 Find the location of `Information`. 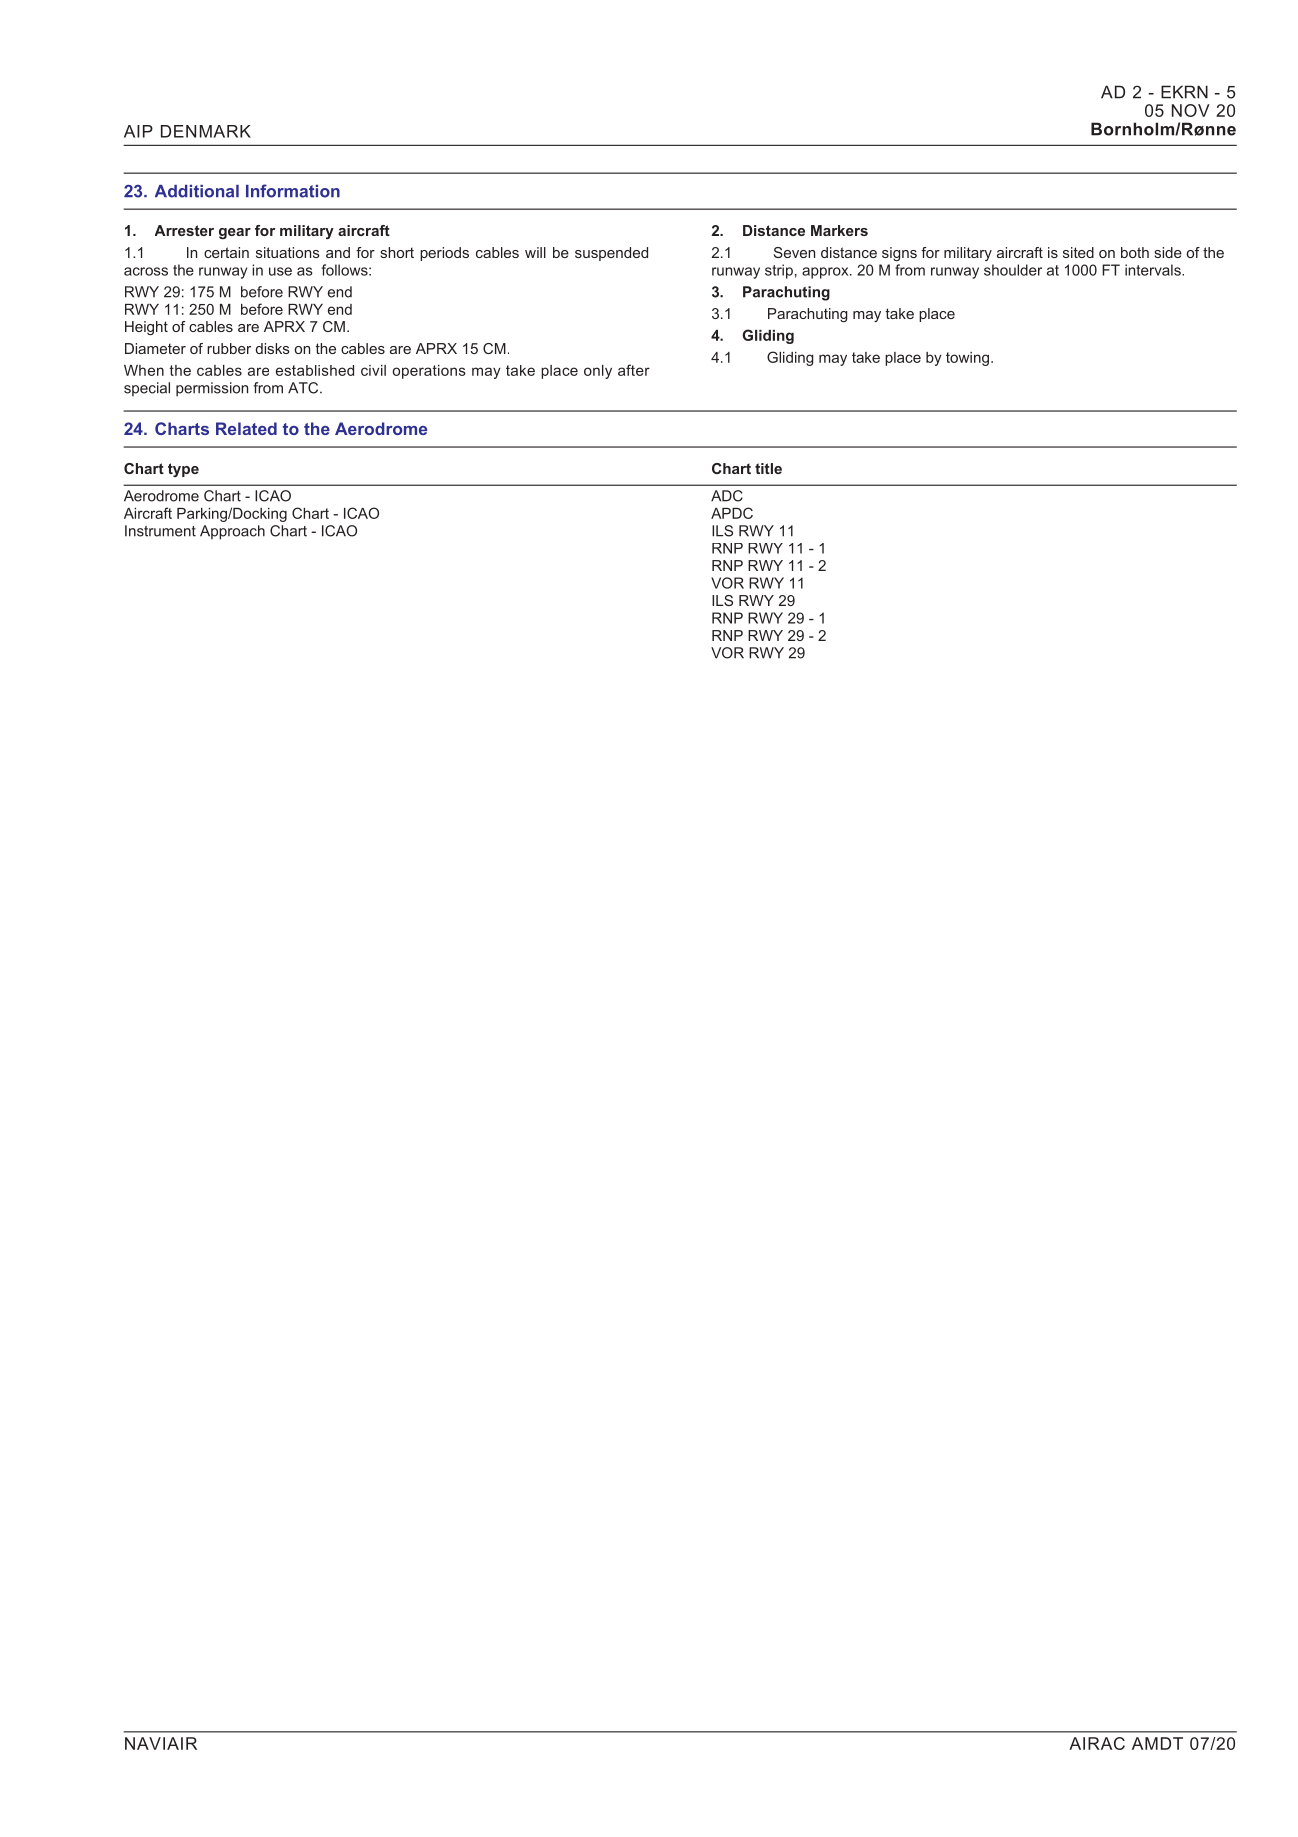

Information is located at coordinates (293, 191).
